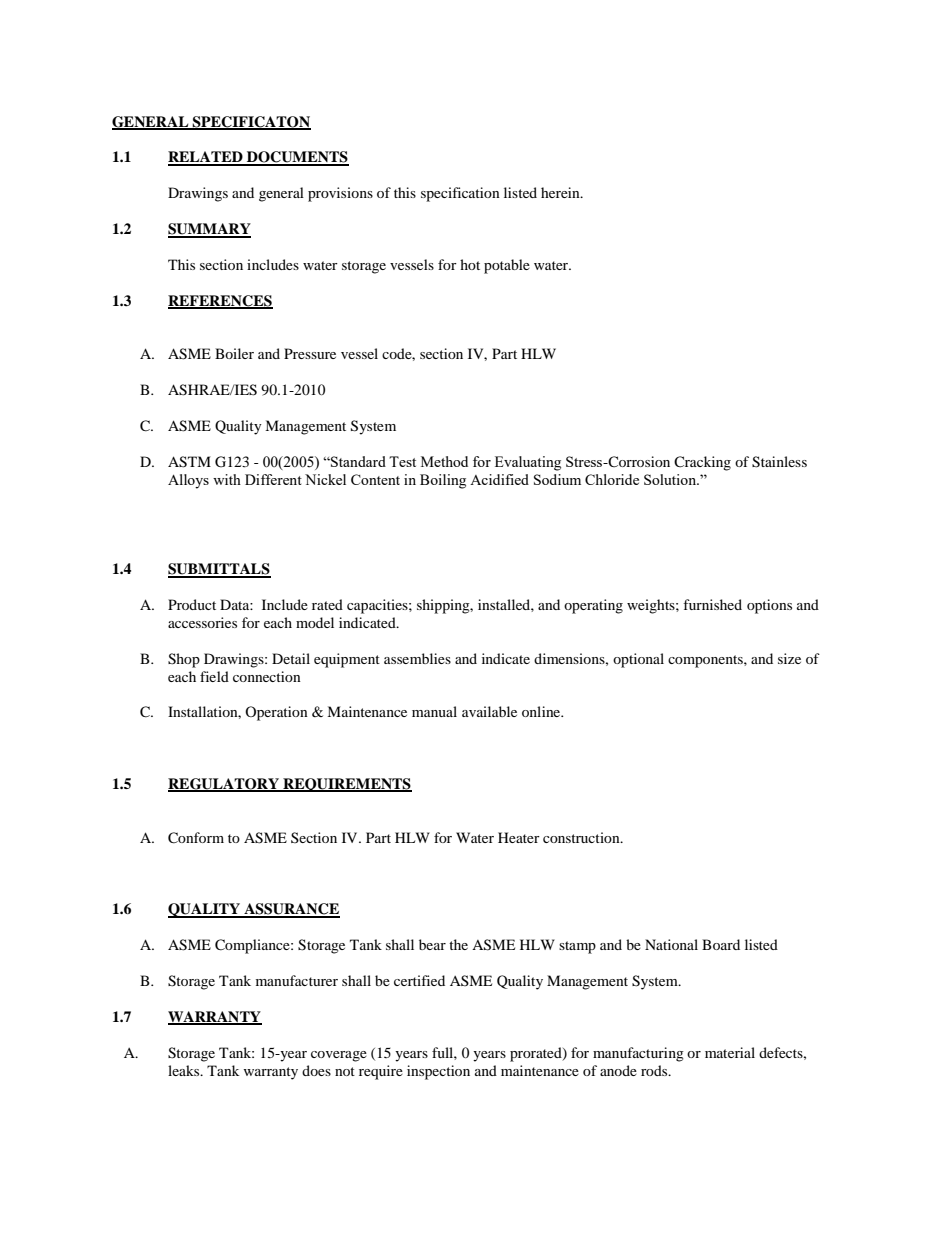  Describe the element at coordinates (702, 463) in the screenshot. I see `Cracking` at that location.
